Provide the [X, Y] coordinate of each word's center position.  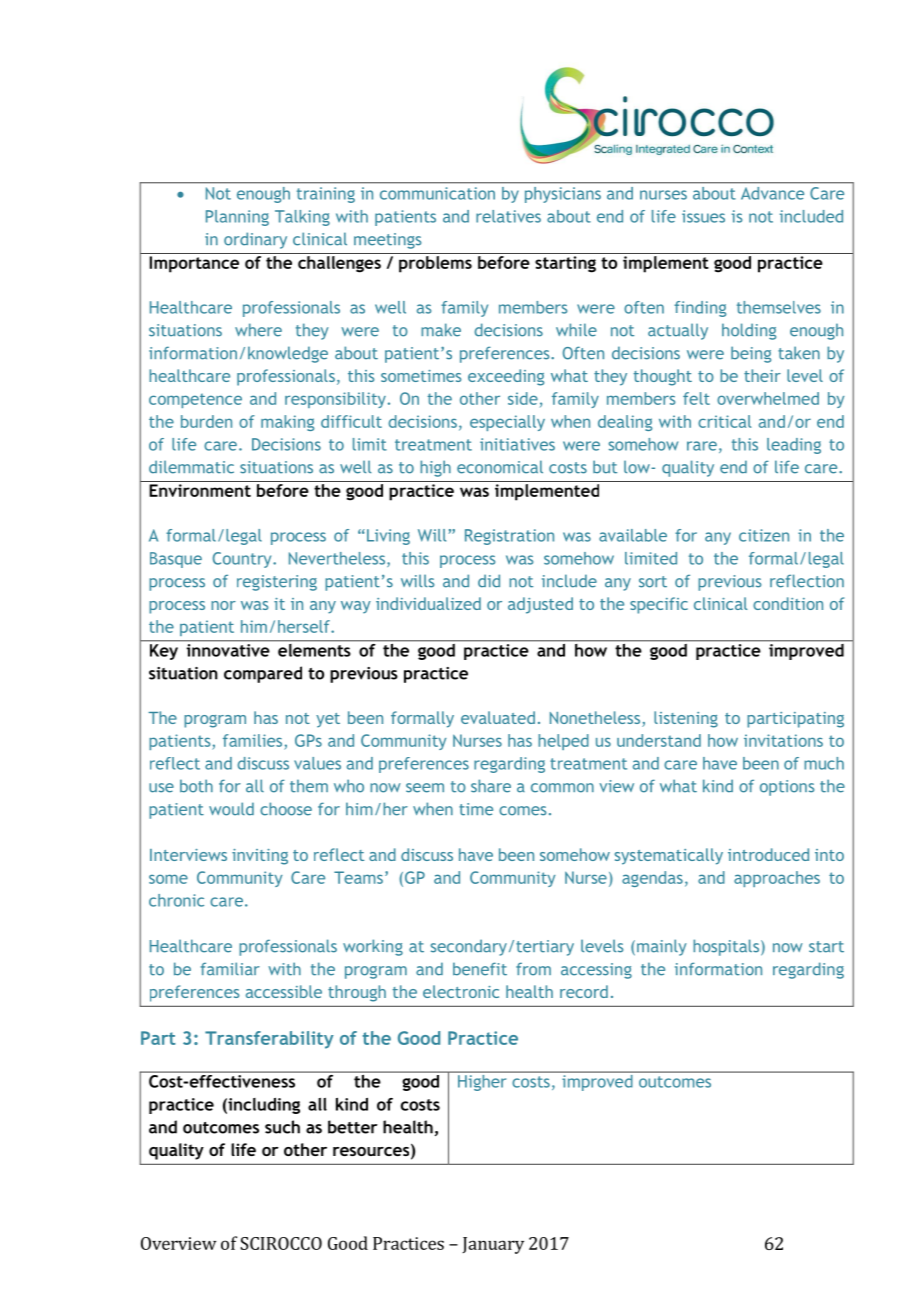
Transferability [269, 1040]
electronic [461, 991]
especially [507, 423]
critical [724, 421]
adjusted [540, 605]
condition [788, 603]
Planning [237, 218]
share [491, 786]
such [282, 1127]
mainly [662, 947]
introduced [768, 854]
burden [206, 421]
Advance [772, 193]
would [231, 809]
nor [223, 605]
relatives [508, 216]
